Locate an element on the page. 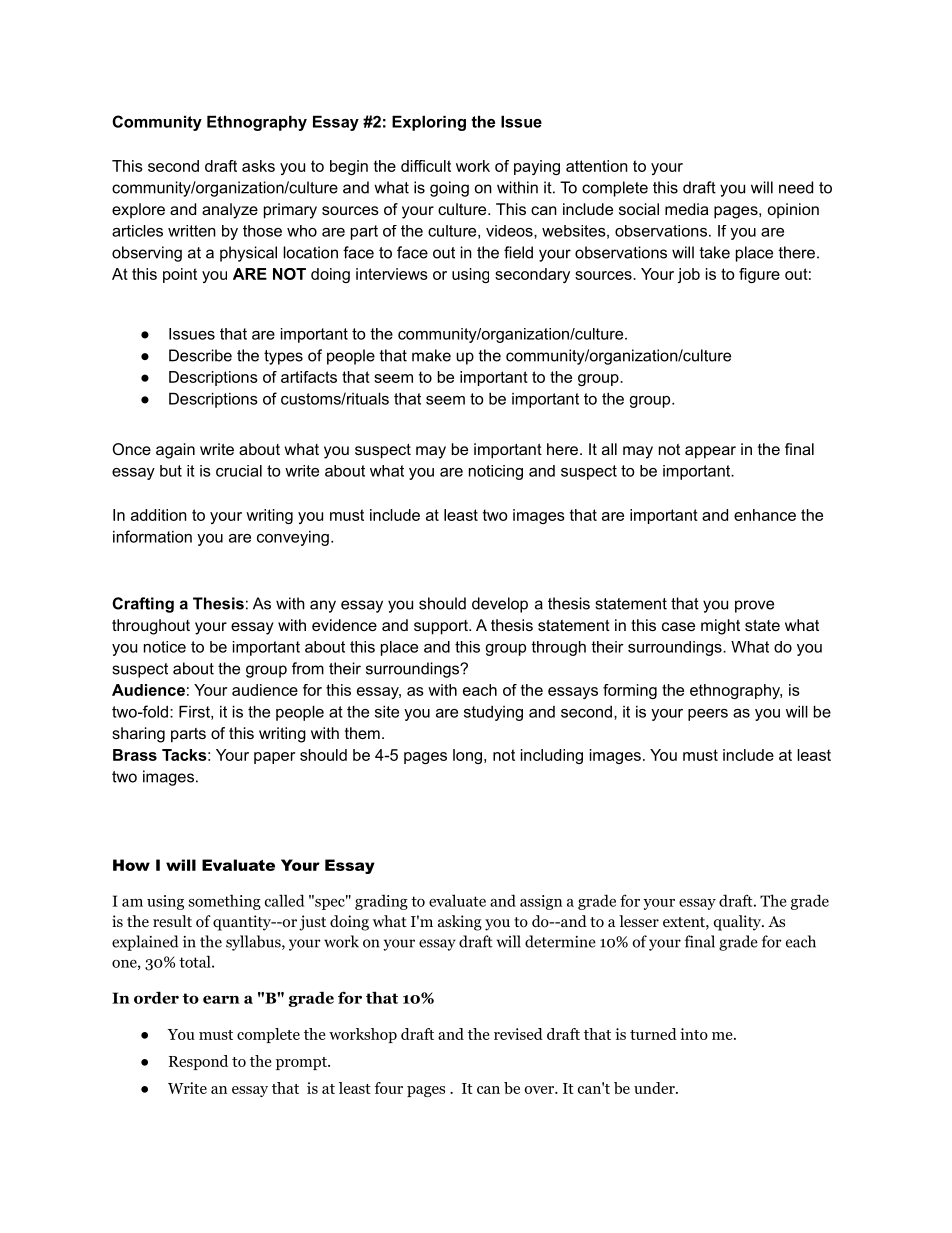 Image resolution: width=952 pixels, height=1233 pixels. develop is located at coordinates (500, 605).
